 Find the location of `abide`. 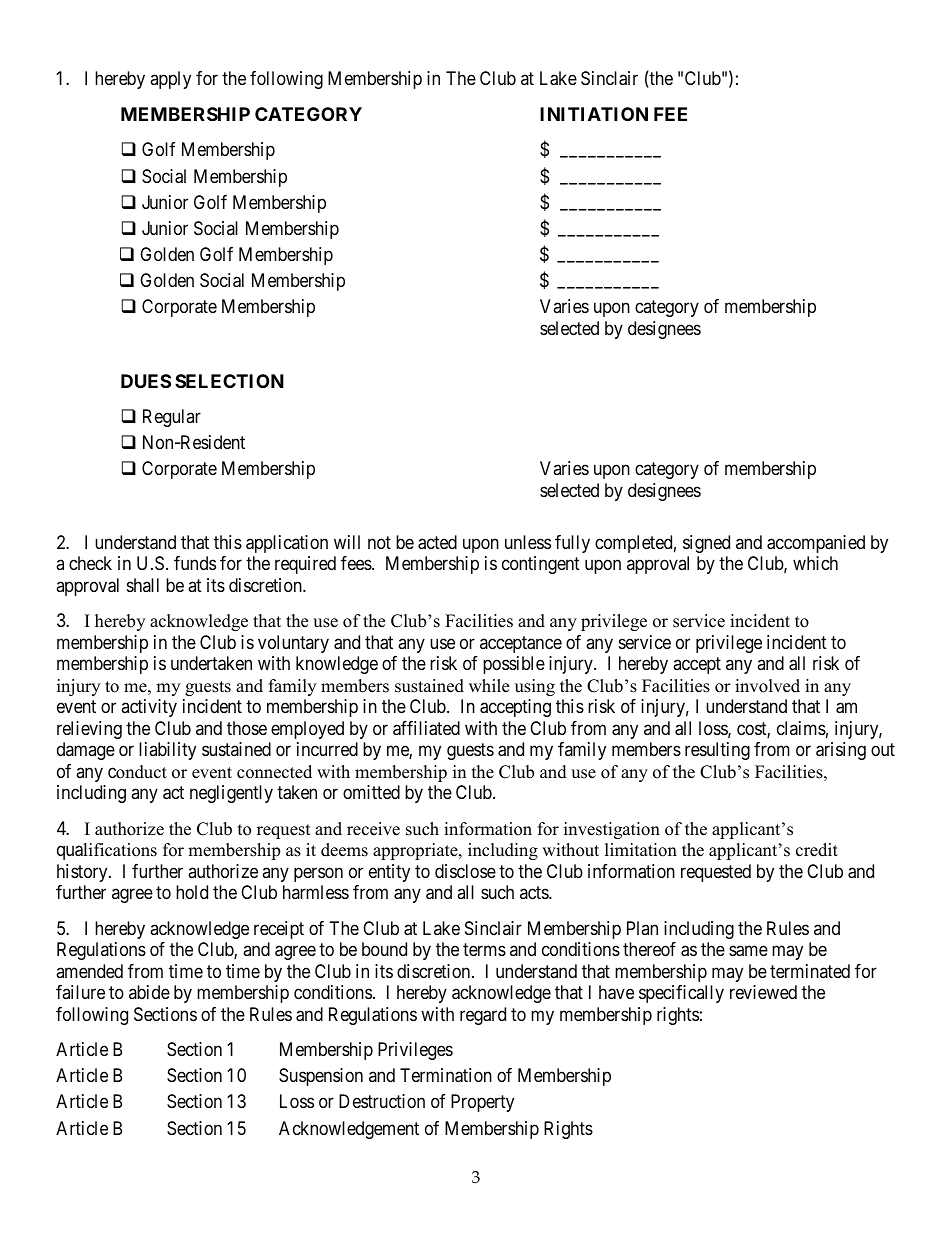

abide is located at coordinates (149, 992).
